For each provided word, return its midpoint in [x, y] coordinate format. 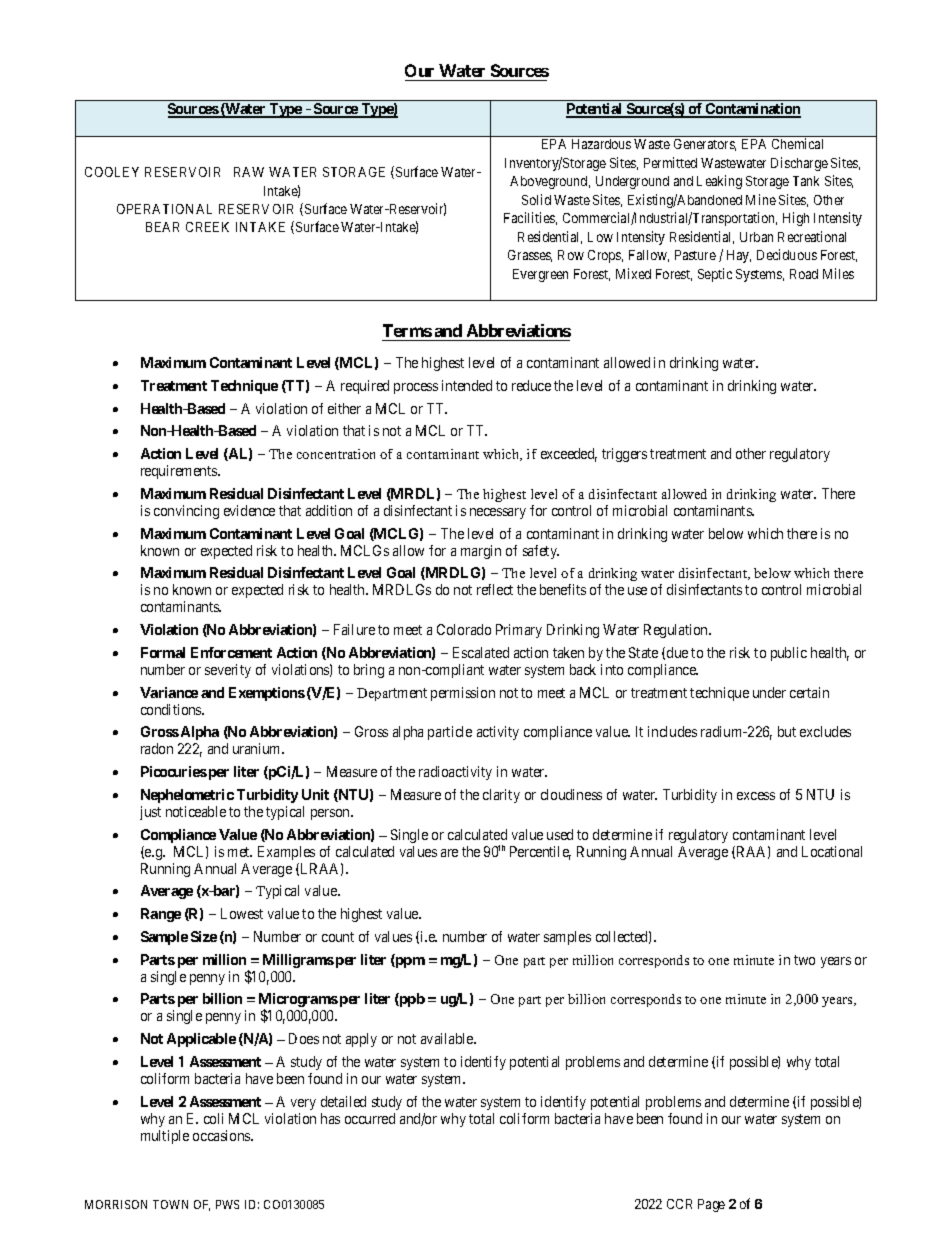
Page [711, 1205]
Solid [536, 199]
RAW [249, 172]
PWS [227, 1204]
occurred [370, 1118]
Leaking [719, 182]
